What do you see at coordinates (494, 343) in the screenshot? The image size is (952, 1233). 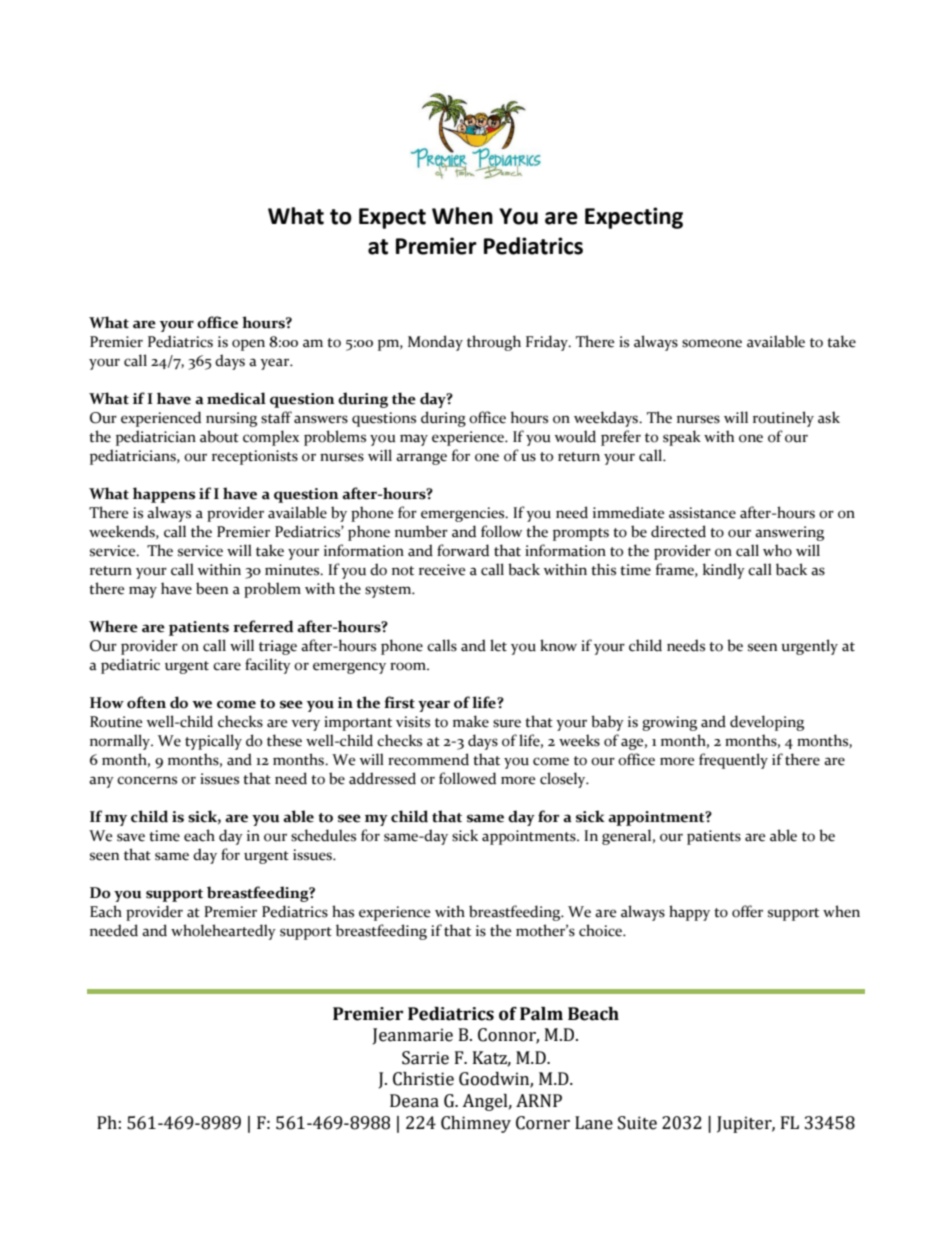 I see `through` at bounding box center [494, 343].
